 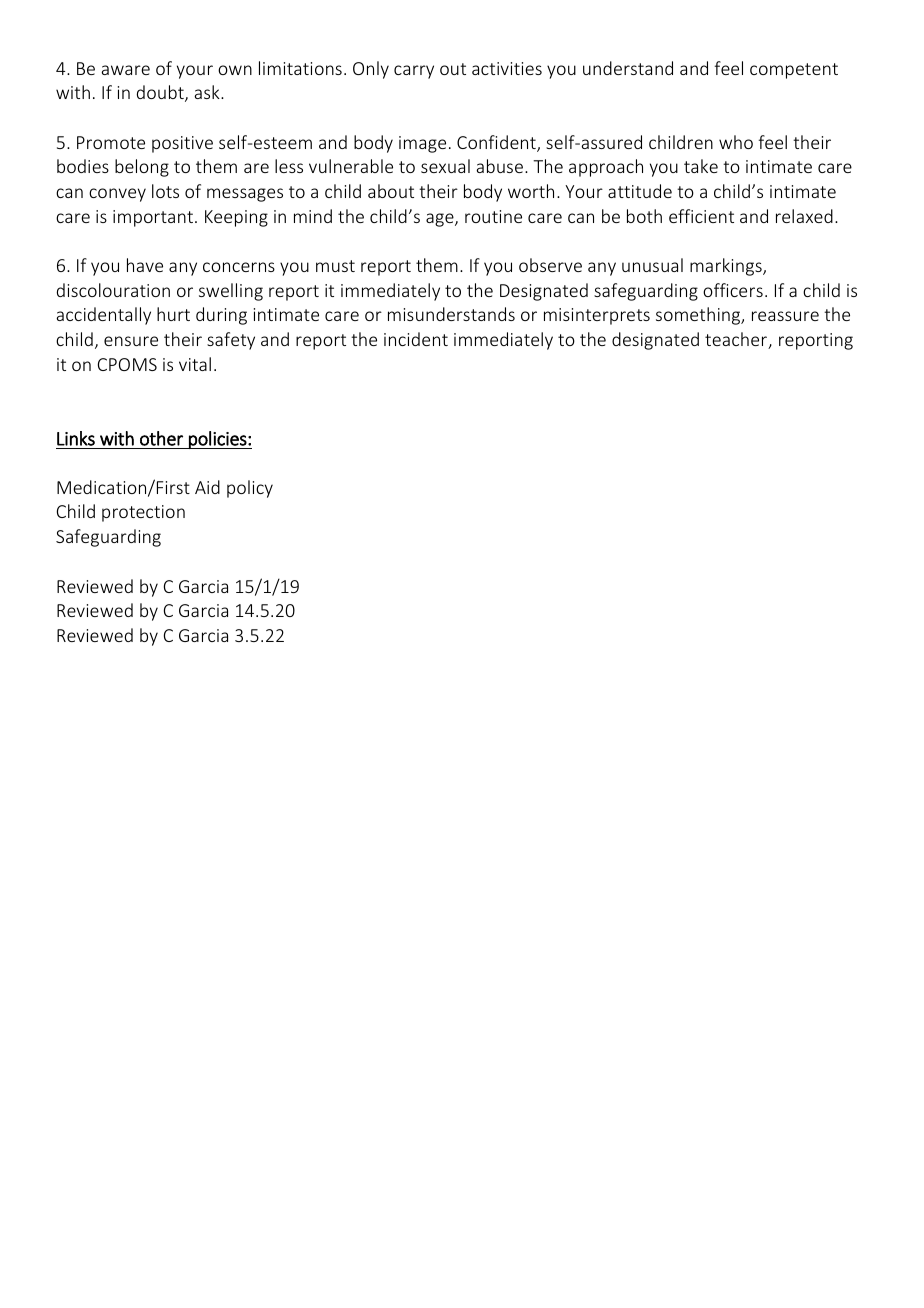 I want to click on policy, so click(x=250, y=489).
